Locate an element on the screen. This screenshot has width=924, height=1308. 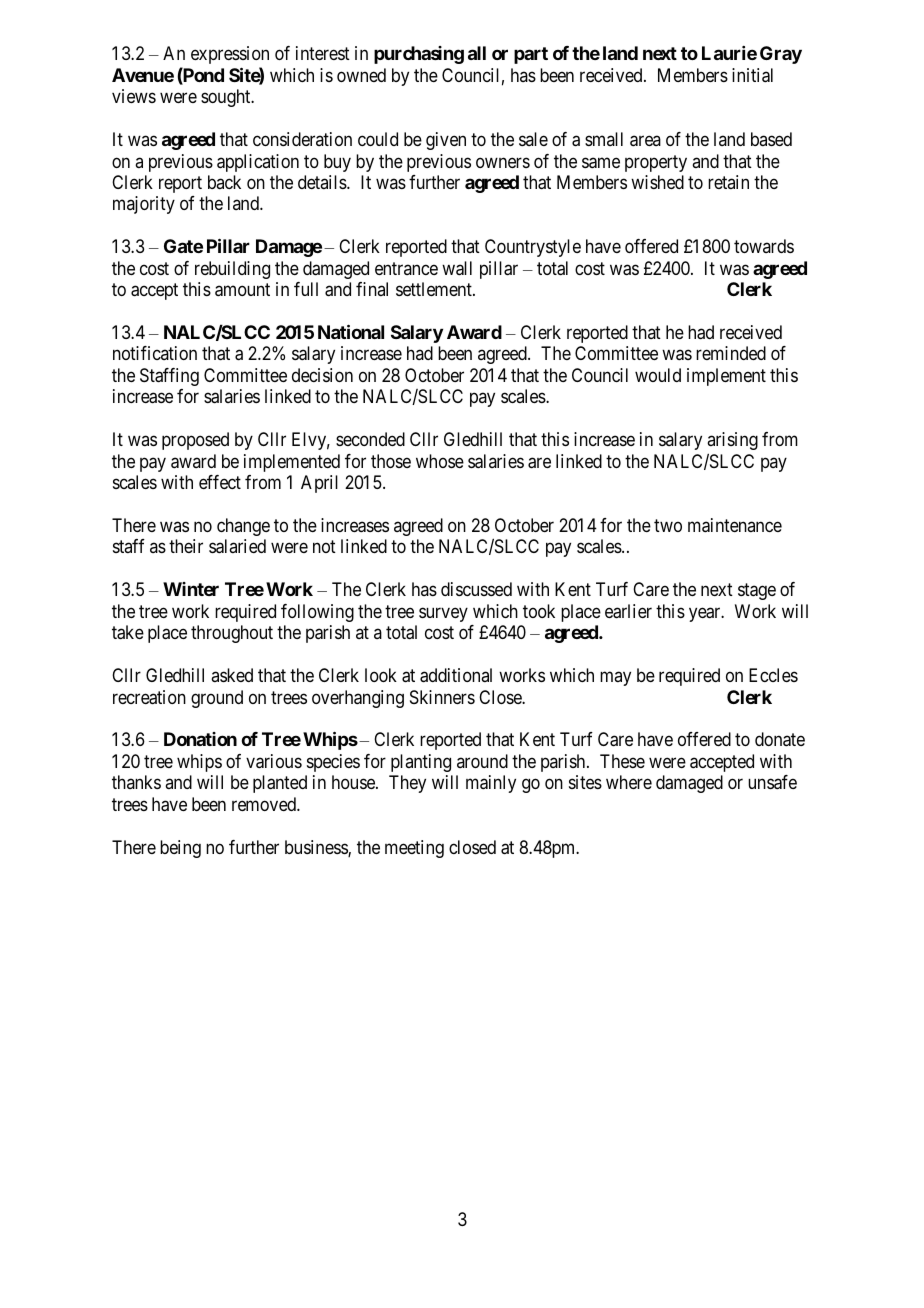
initial is located at coordinates (752, 75).
